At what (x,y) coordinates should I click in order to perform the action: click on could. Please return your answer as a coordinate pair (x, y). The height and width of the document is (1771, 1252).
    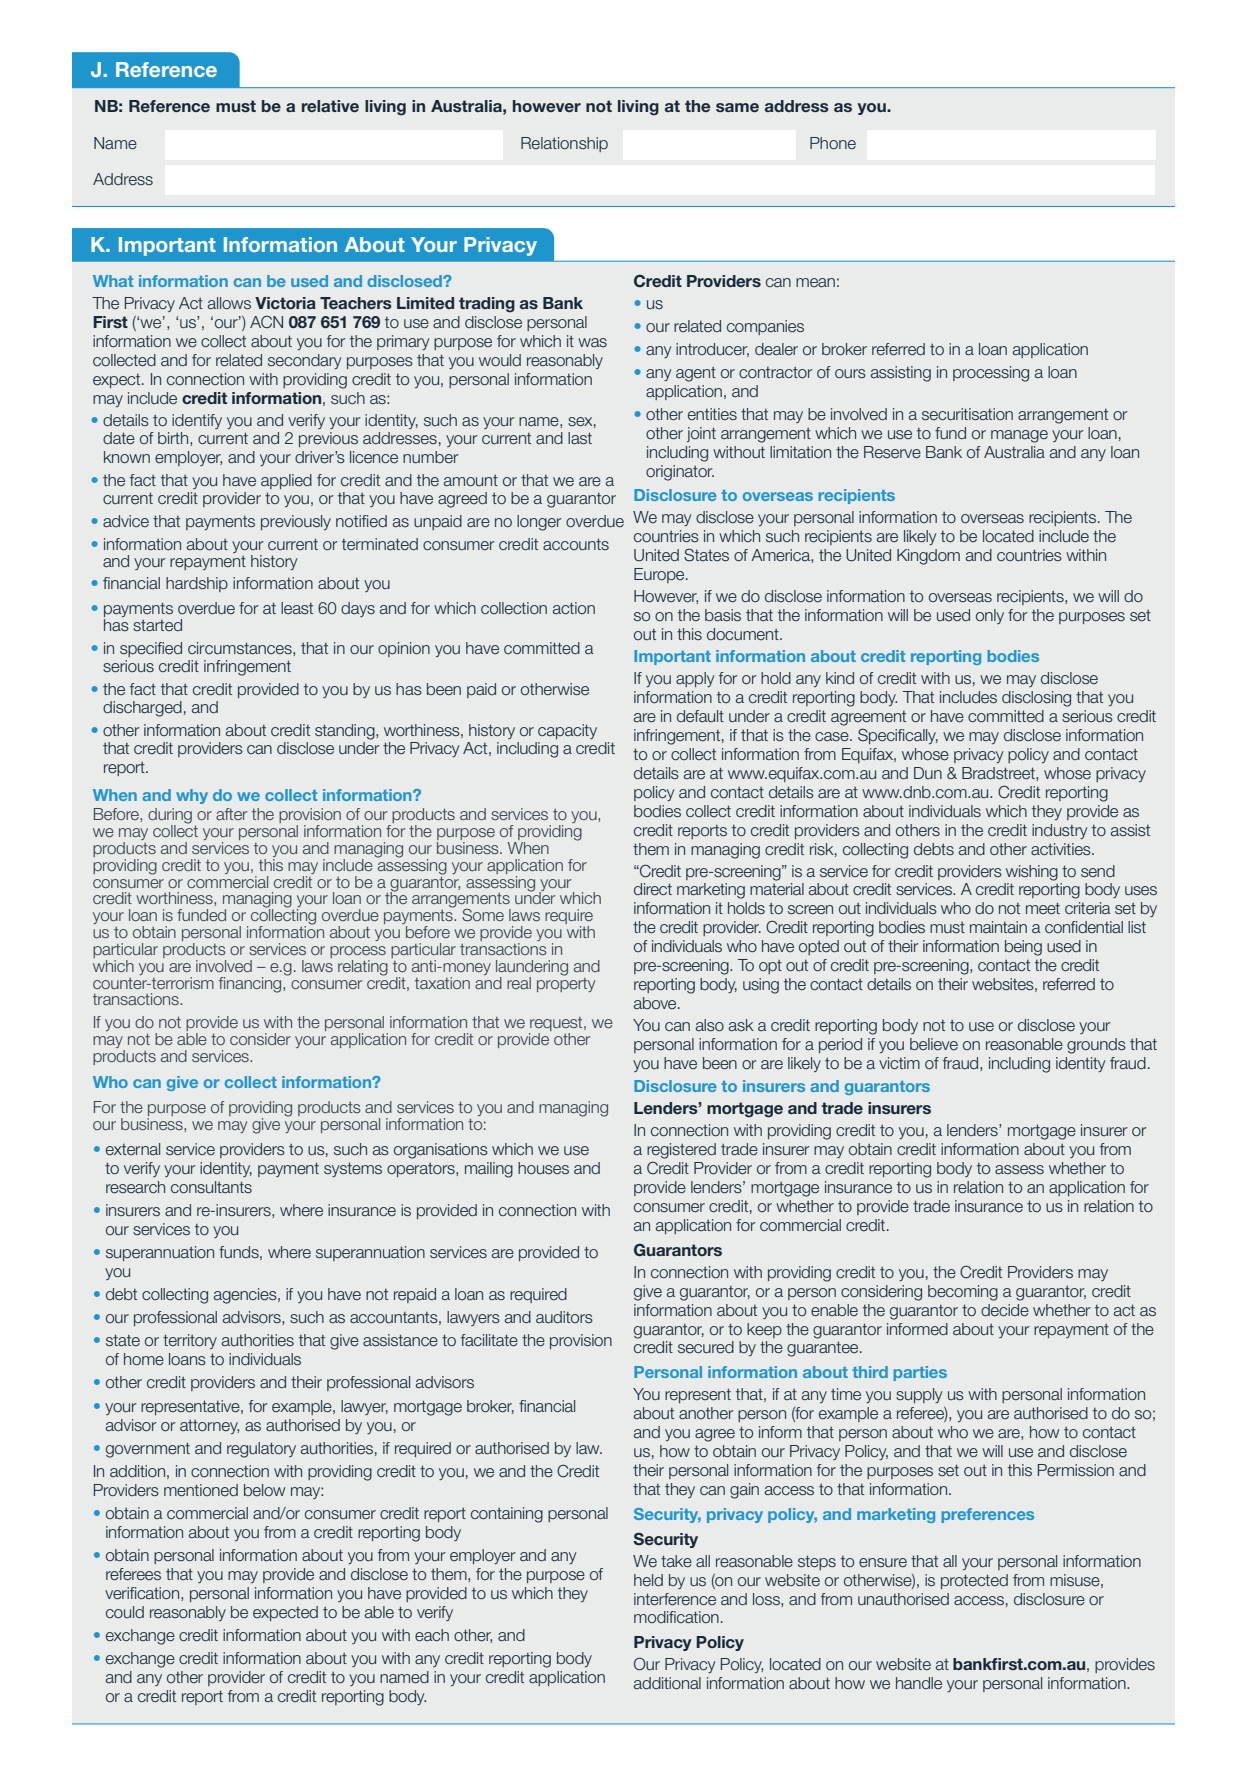
    Looking at the image, I should click on (125, 1612).
